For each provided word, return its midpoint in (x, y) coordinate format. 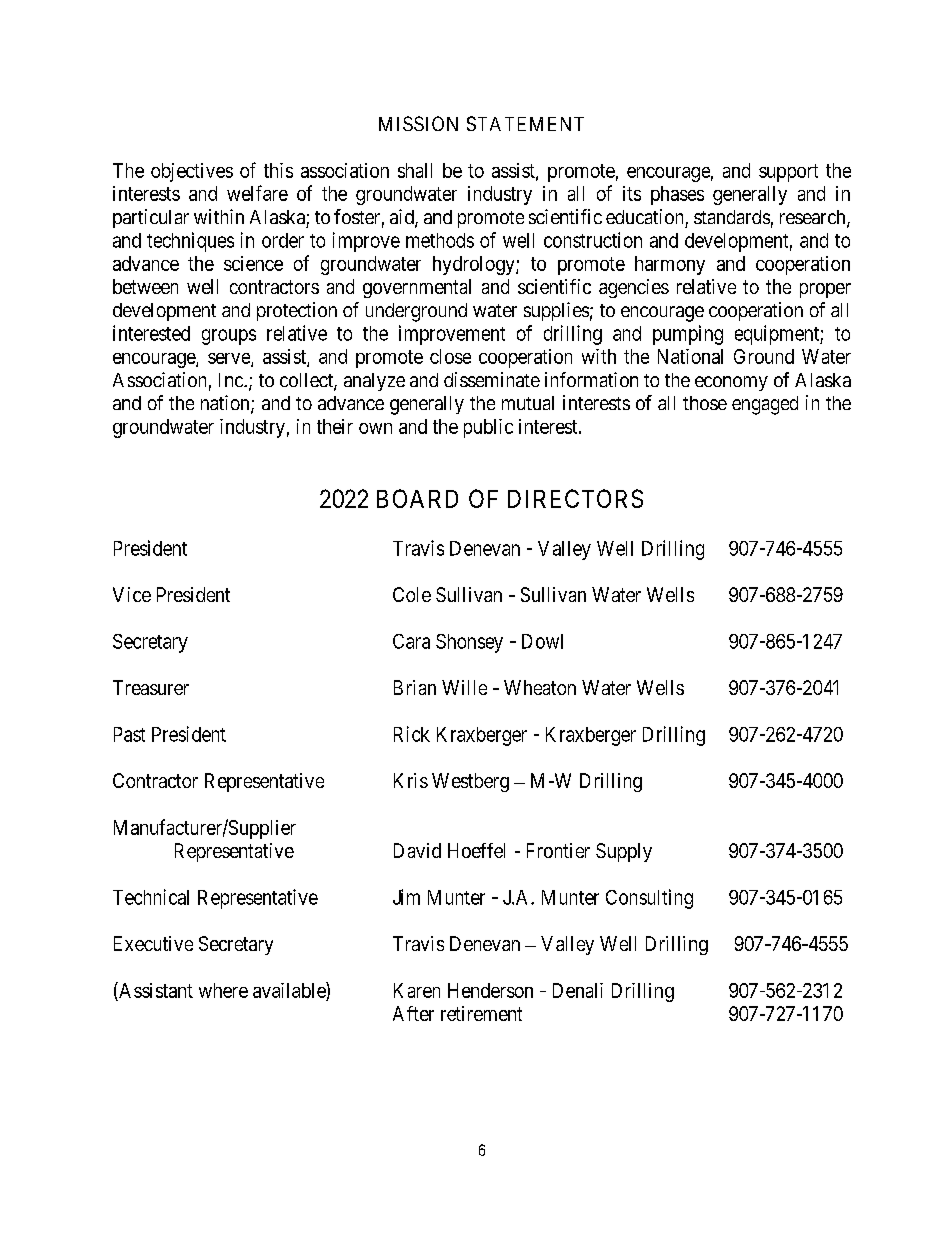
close (450, 356)
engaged (765, 405)
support (788, 173)
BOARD (417, 498)
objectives (192, 172)
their (335, 426)
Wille (464, 687)
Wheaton (540, 687)
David (417, 850)
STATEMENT (525, 123)
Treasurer (151, 687)
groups (229, 337)
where (223, 990)
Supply (624, 852)
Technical (151, 897)
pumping (688, 335)
